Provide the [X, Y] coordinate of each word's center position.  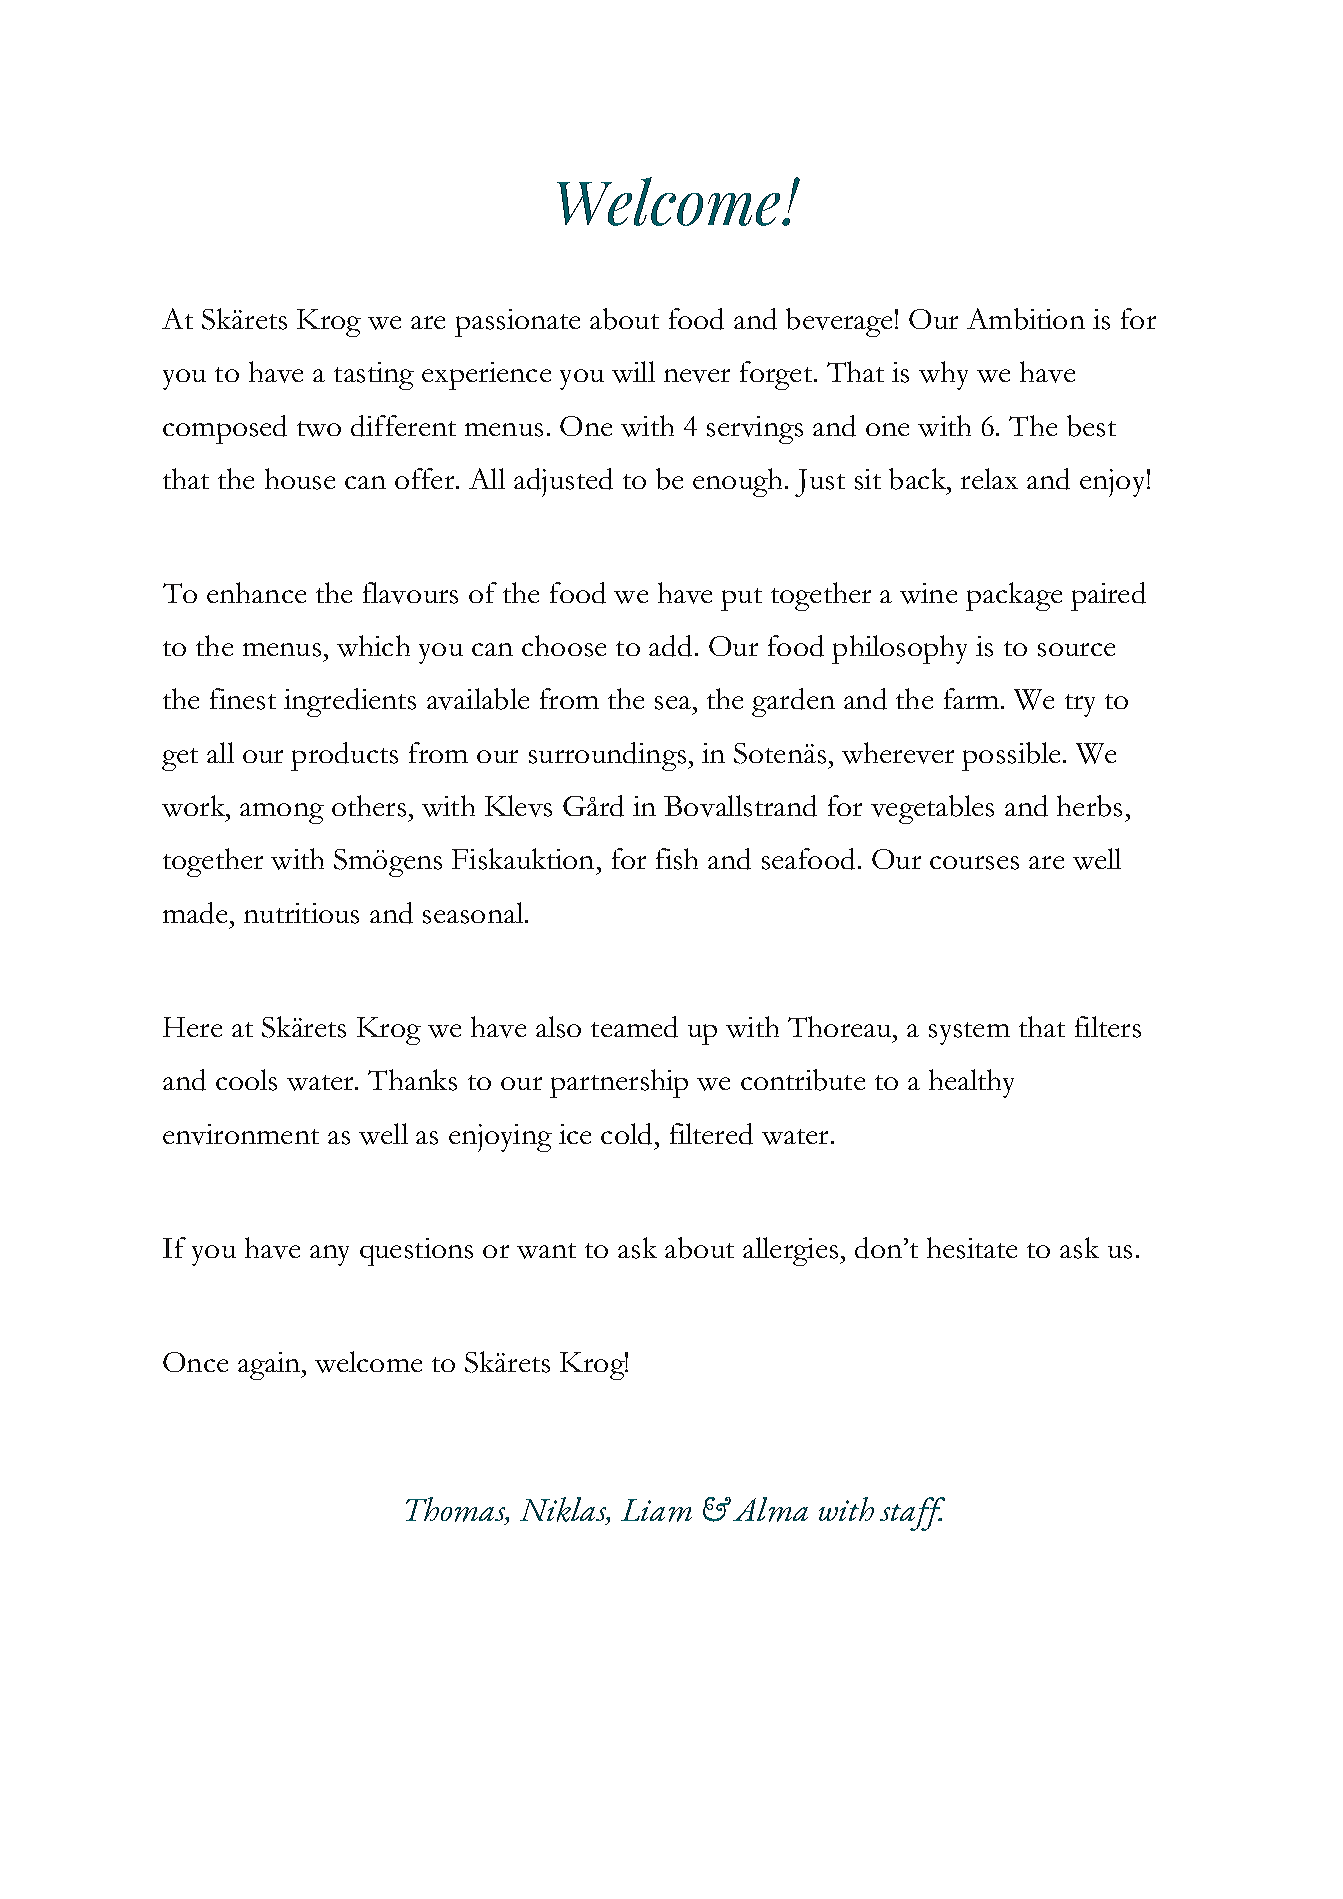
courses [974, 863]
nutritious [301, 913]
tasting [374, 376]
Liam [656, 1510]
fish [677, 859]
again [270, 1366]
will [633, 372]
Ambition [1026, 319]
